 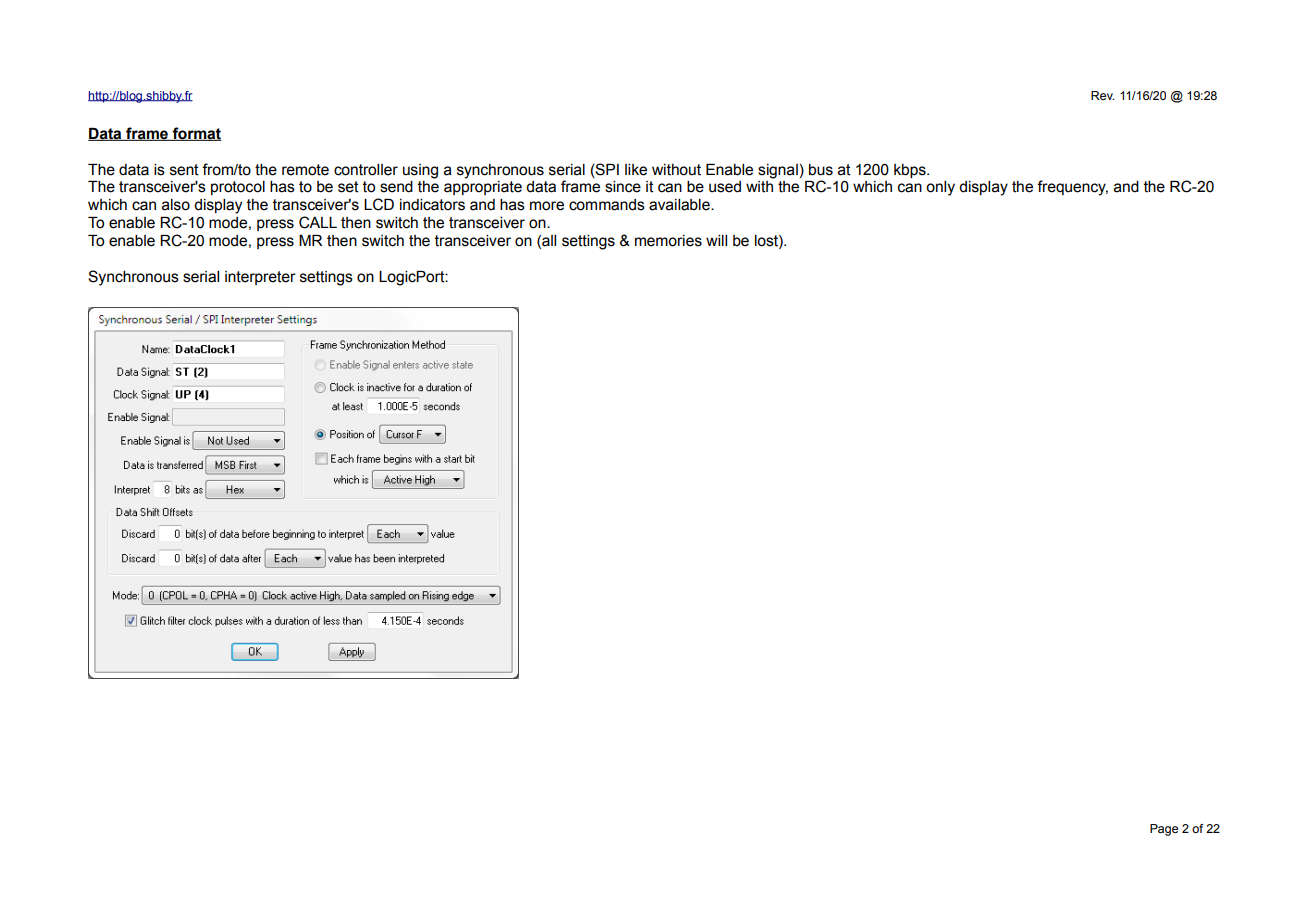 I want to click on CALL, so click(x=318, y=222).
